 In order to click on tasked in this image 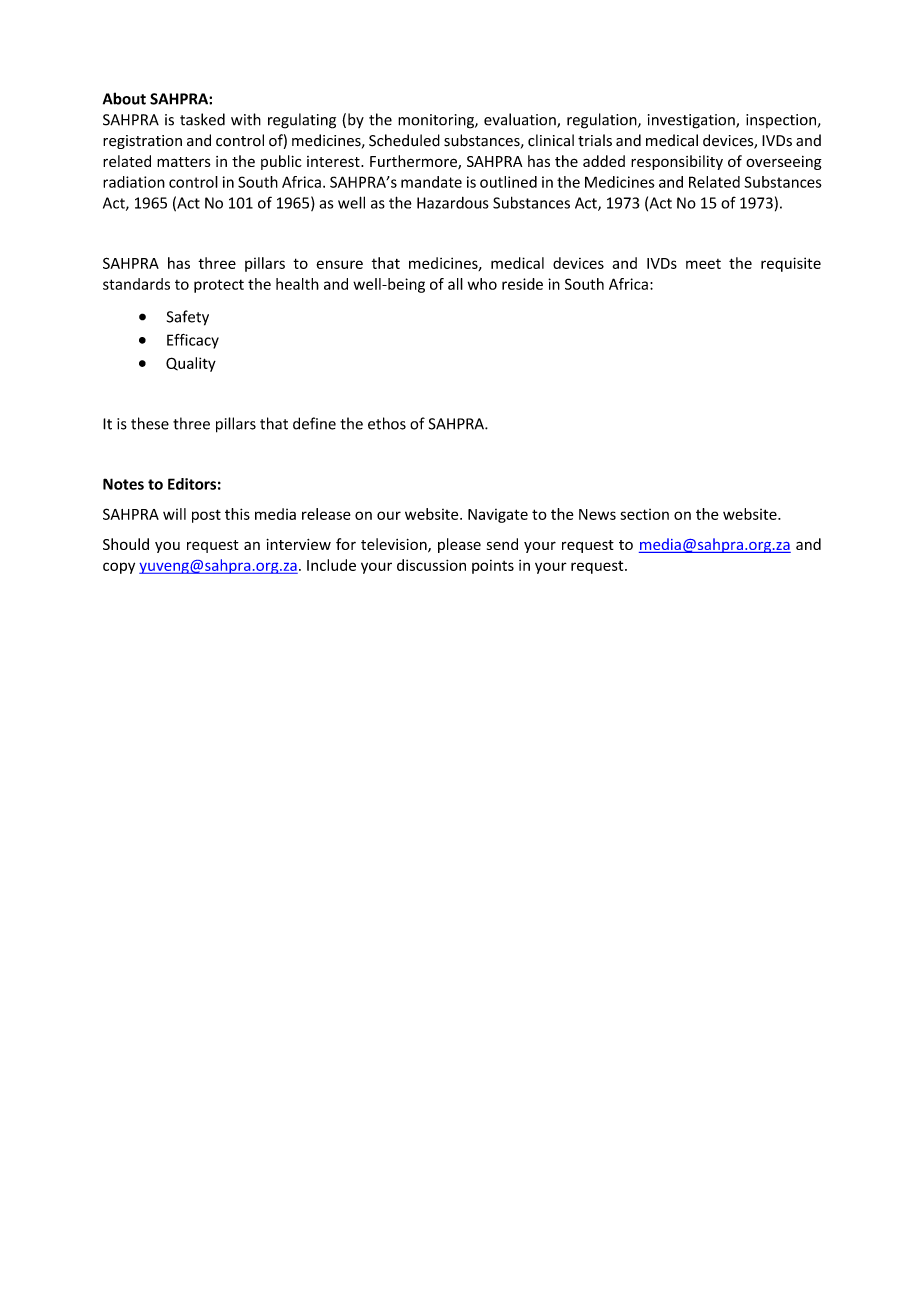, I will do `click(202, 119)`.
